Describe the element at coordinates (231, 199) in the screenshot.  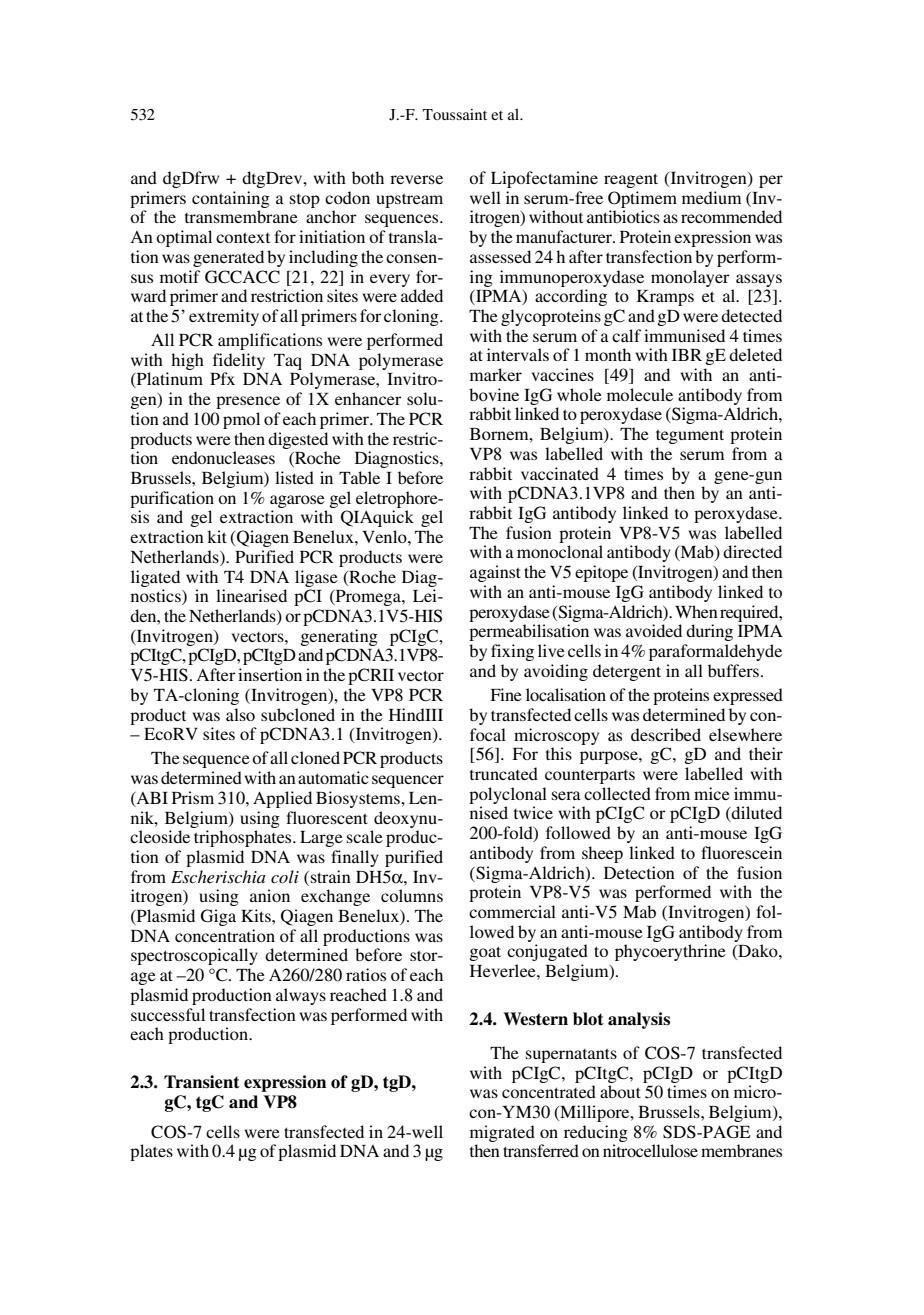
I see `containing` at that location.
